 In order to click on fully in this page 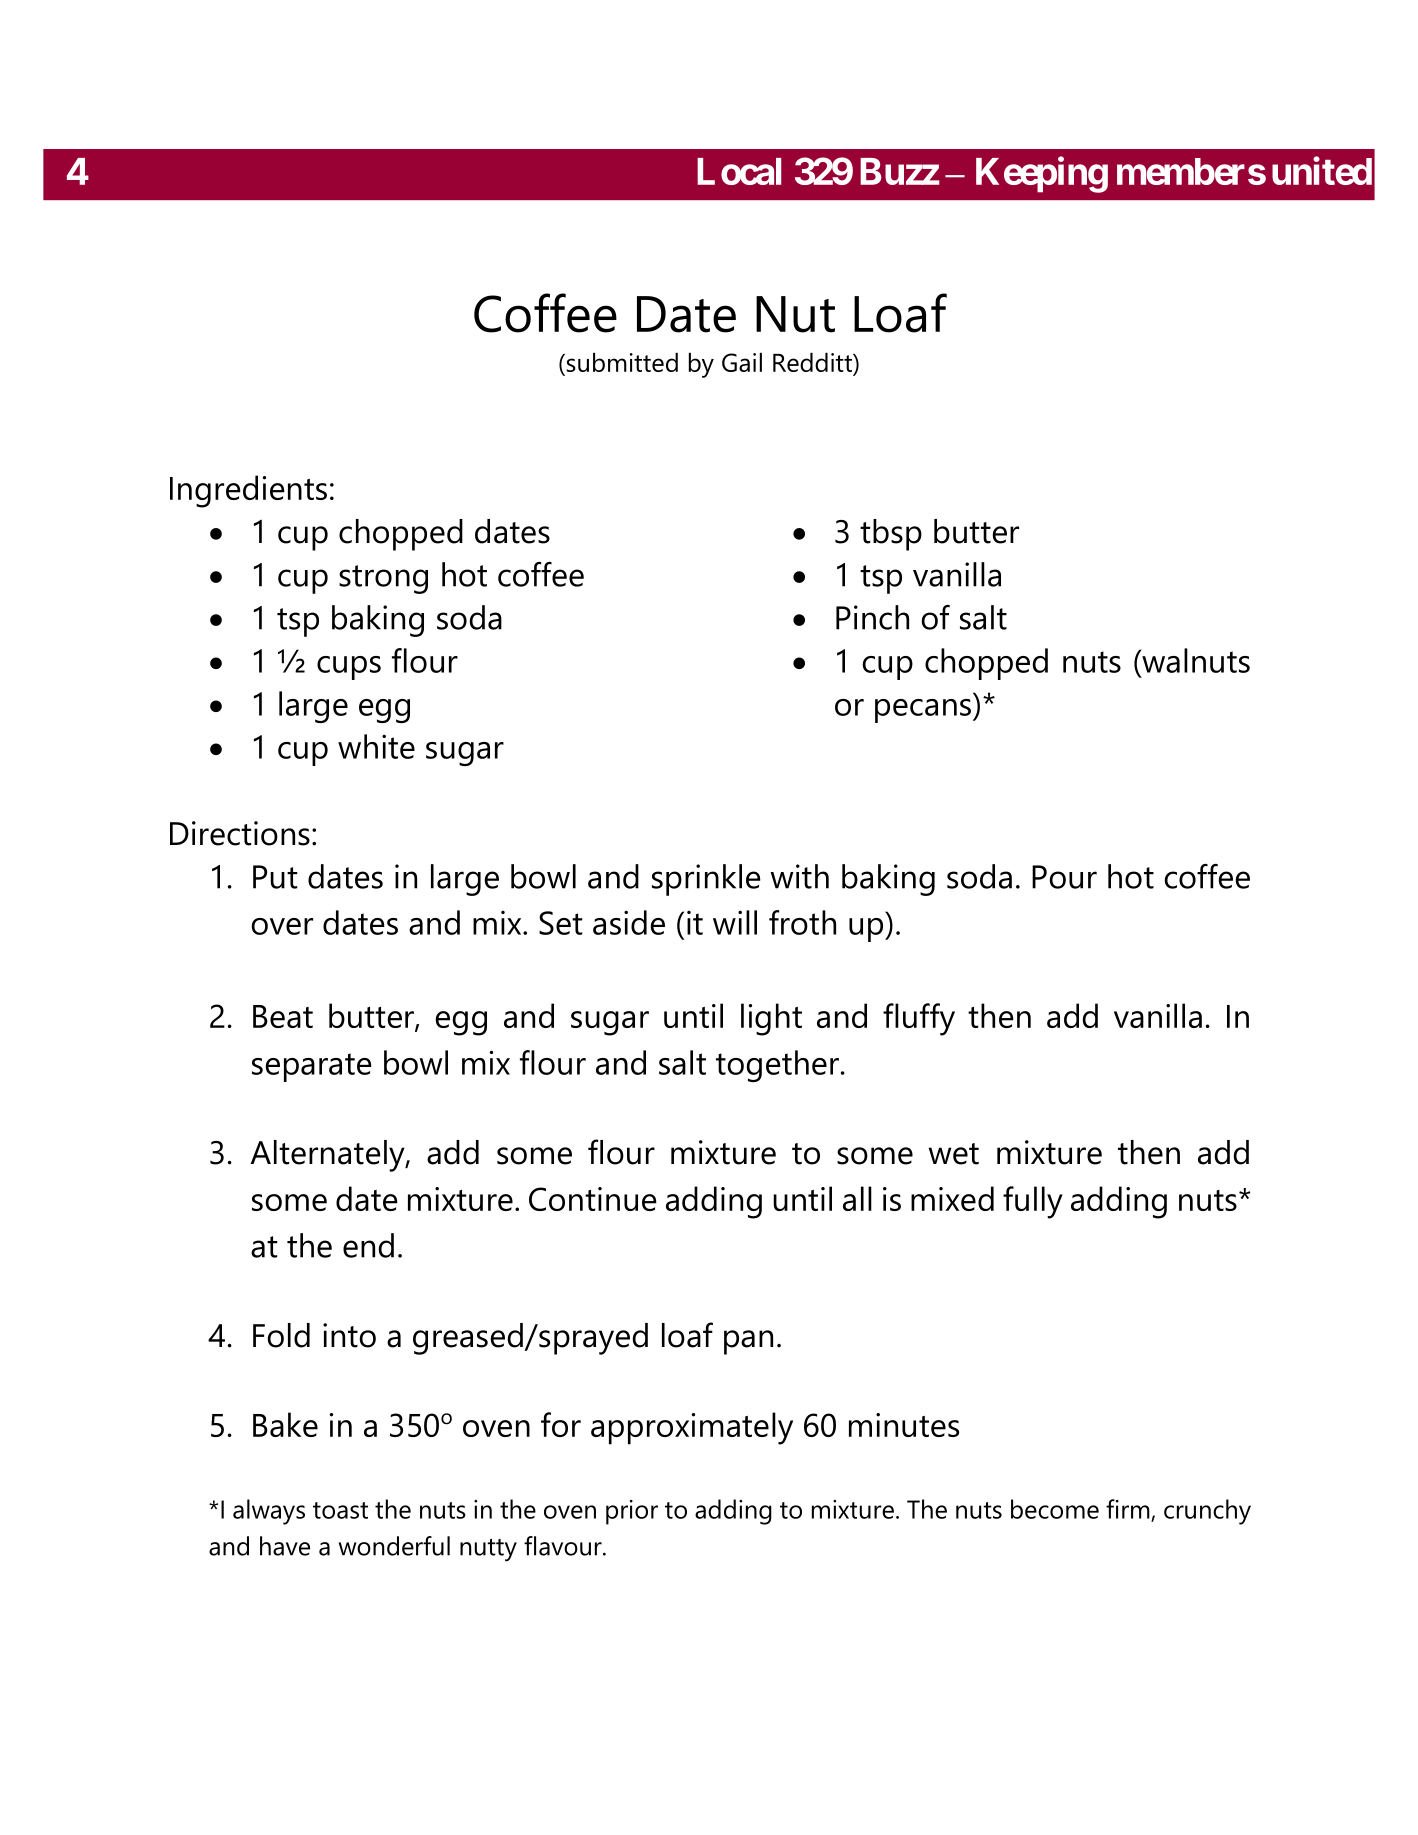, I will do `click(1033, 1202)`.
